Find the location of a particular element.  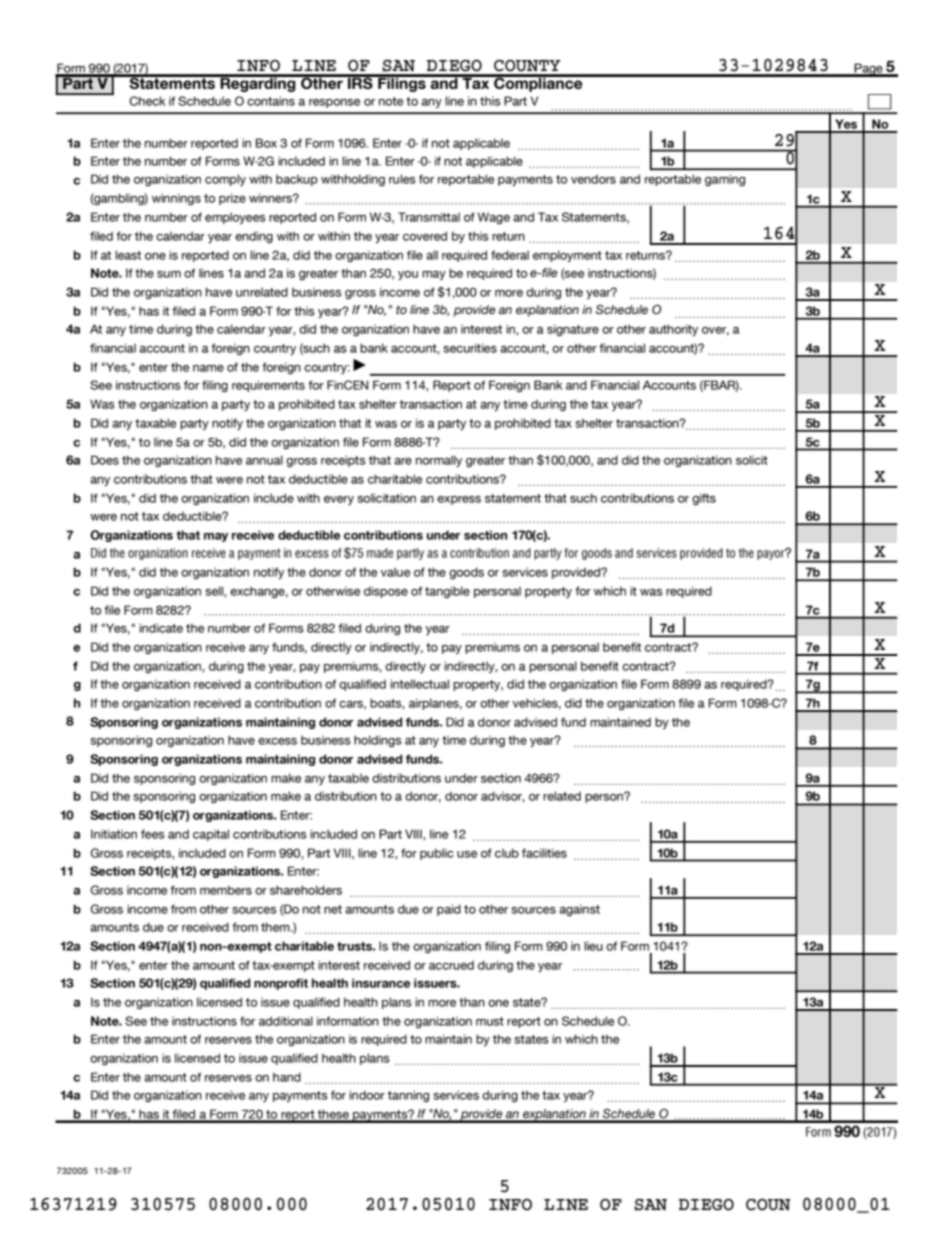

gifts is located at coordinates (704, 499).
